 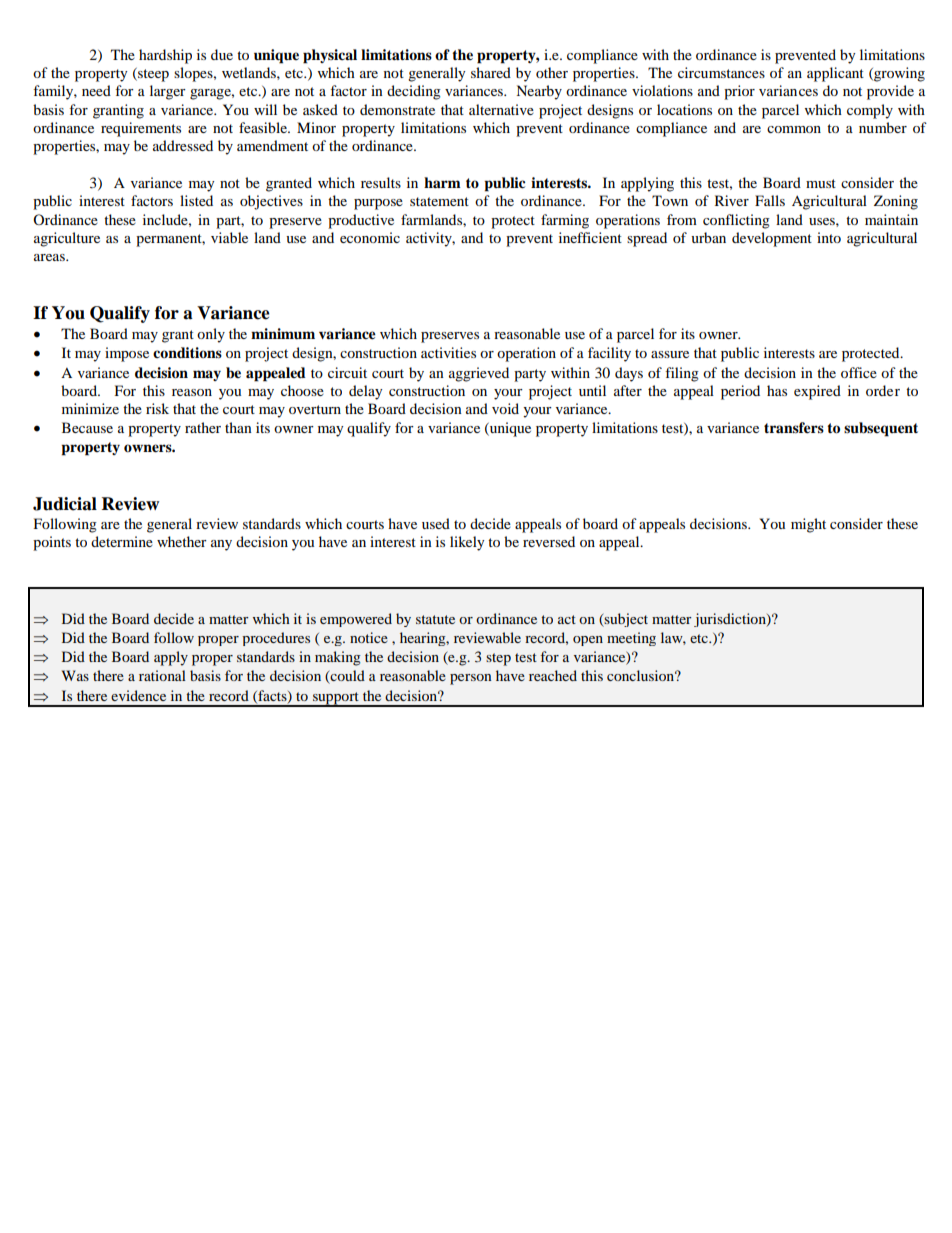 I want to click on hardship, so click(x=165, y=56).
